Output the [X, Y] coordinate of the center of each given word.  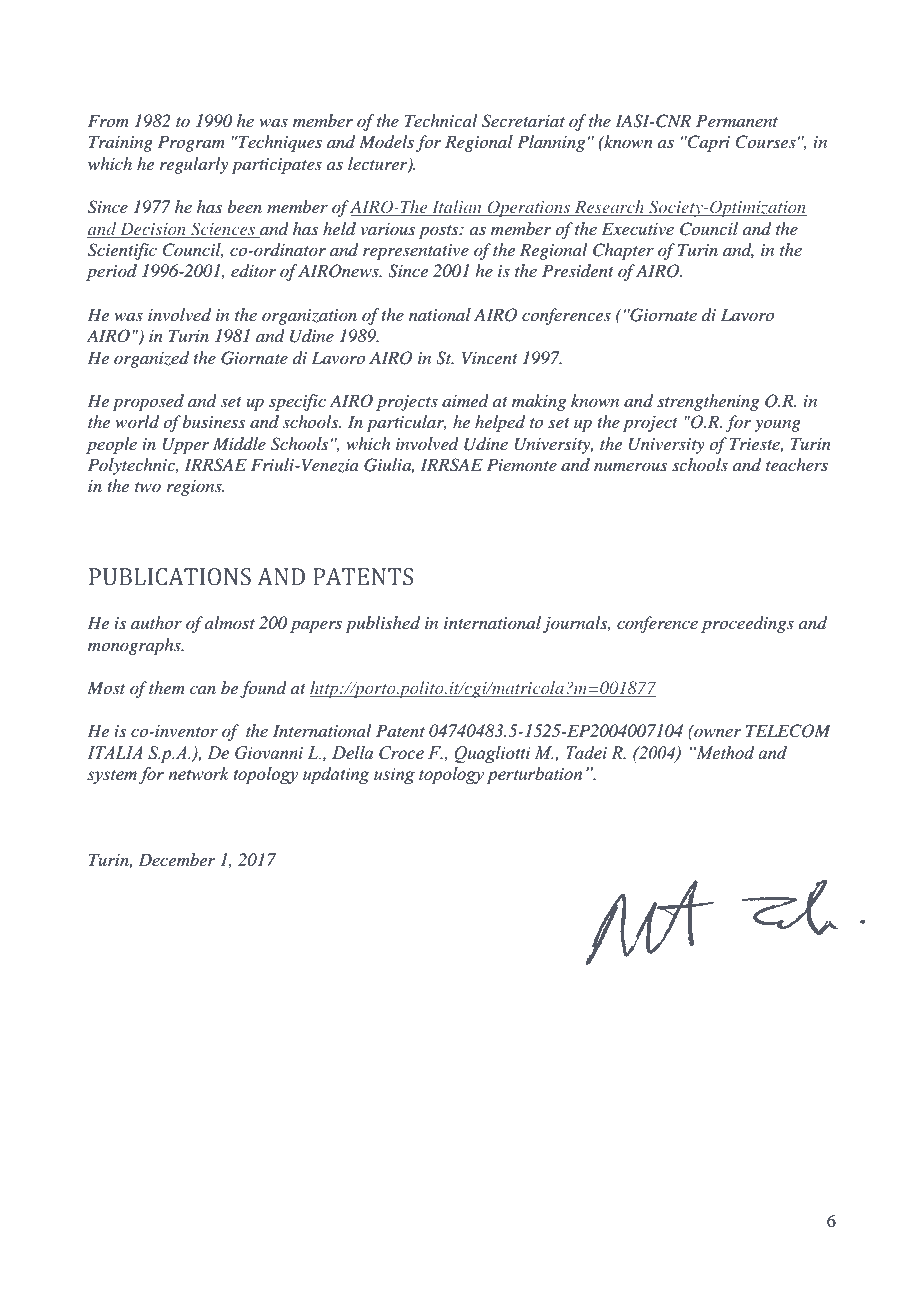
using [394, 776]
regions [195, 488]
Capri [708, 143]
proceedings [747, 624]
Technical [441, 120]
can [203, 690]
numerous [630, 466]
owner [717, 733]
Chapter [623, 251]
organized [151, 359]
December [176, 859]
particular [407, 423]
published [383, 624]
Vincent [490, 357]
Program [191, 143]
